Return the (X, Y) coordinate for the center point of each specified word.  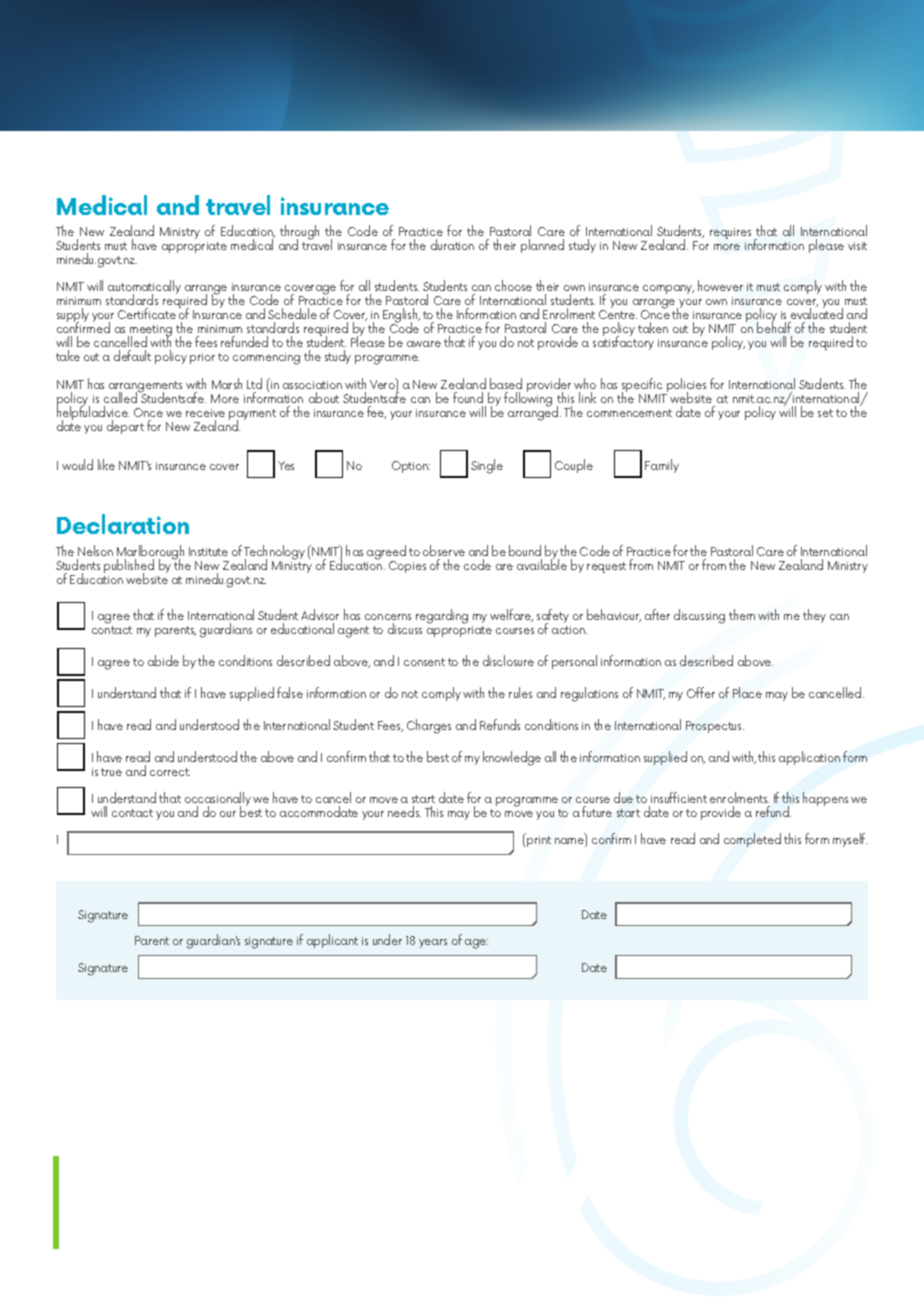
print (539, 841)
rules (520, 692)
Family (662, 466)
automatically (144, 289)
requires (730, 235)
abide (163, 660)
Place (747, 692)
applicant (332, 941)
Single (487, 466)
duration (452, 244)
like (106, 464)
